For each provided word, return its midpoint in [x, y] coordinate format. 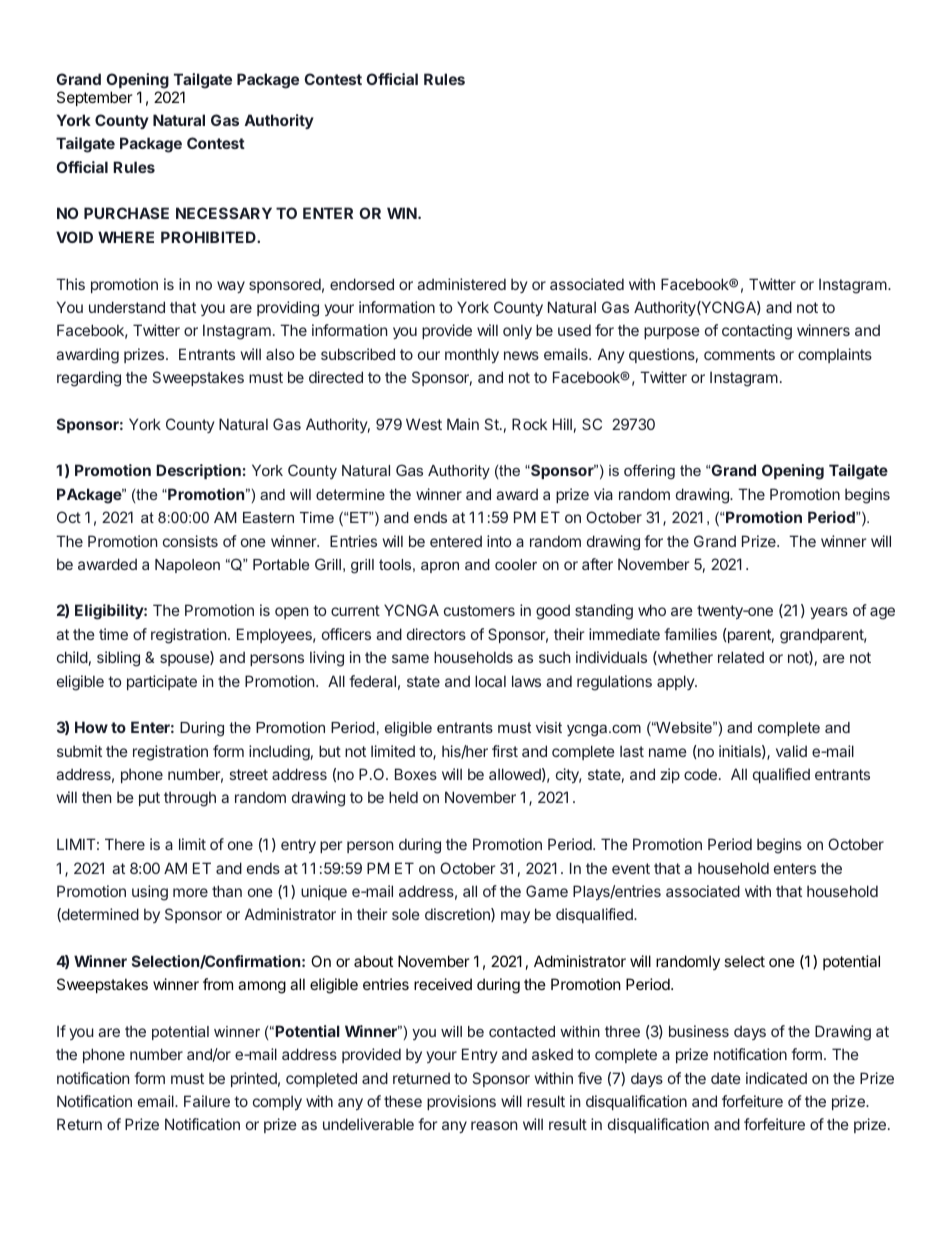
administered [461, 284]
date [726, 1078]
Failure [207, 1101]
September [95, 98]
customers [479, 610]
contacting [757, 332]
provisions [461, 1102]
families [690, 634]
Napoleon [187, 566]
